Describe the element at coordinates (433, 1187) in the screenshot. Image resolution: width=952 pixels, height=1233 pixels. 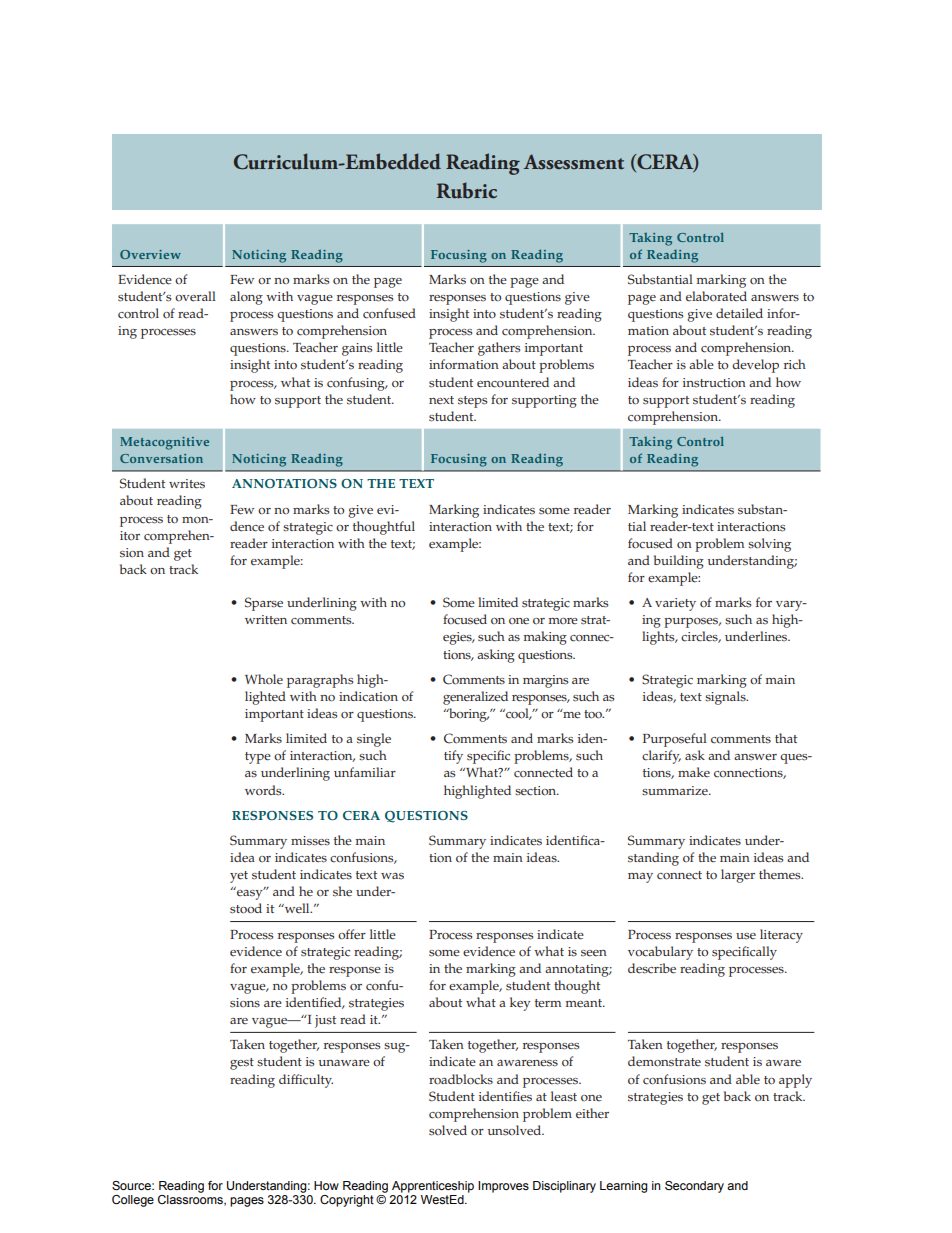
I see `Apprenticeship` at that location.
